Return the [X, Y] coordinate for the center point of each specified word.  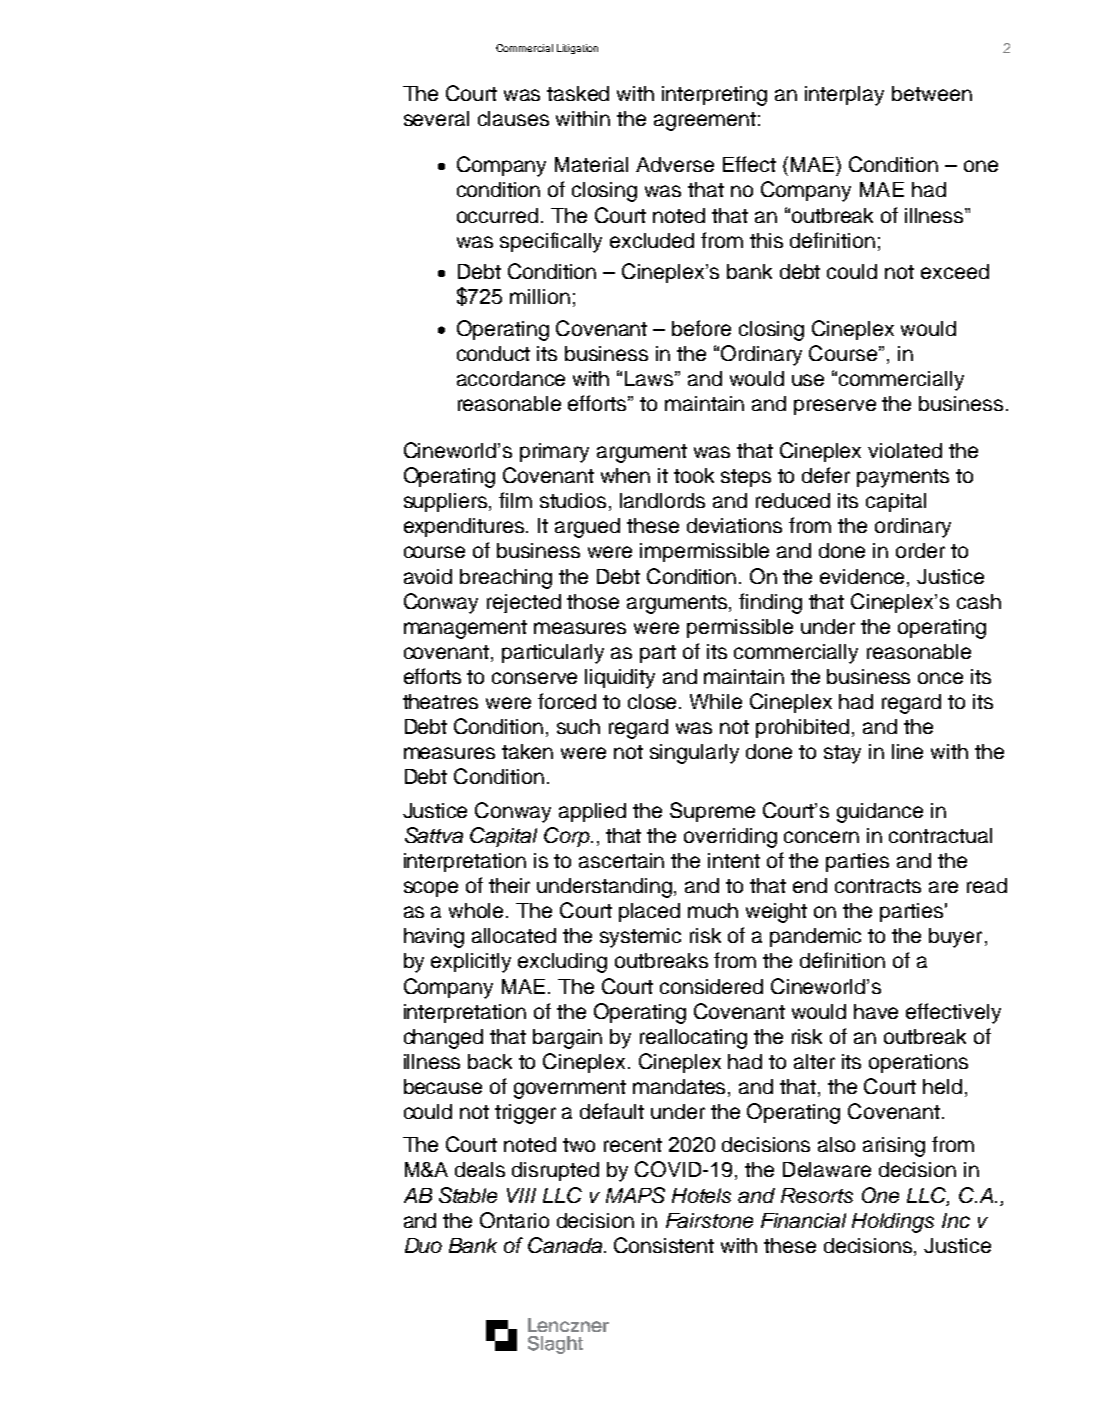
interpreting [714, 96]
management [465, 629]
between [932, 93]
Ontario [514, 1220]
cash [979, 601]
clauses [513, 118]
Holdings [893, 1223]
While [716, 701]
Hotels [701, 1195]
